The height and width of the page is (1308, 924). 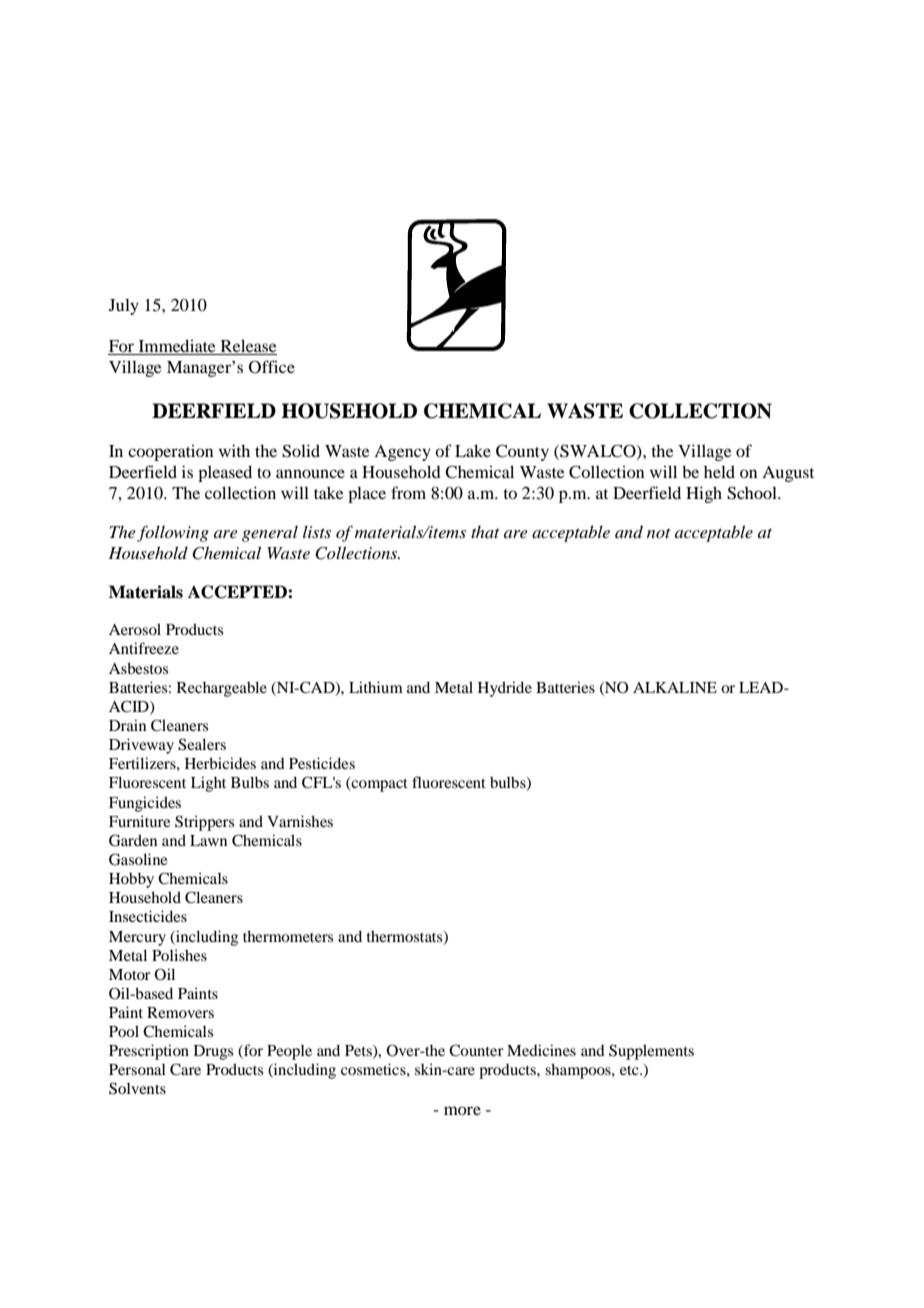 I want to click on Immediate, so click(x=177, y=347).
